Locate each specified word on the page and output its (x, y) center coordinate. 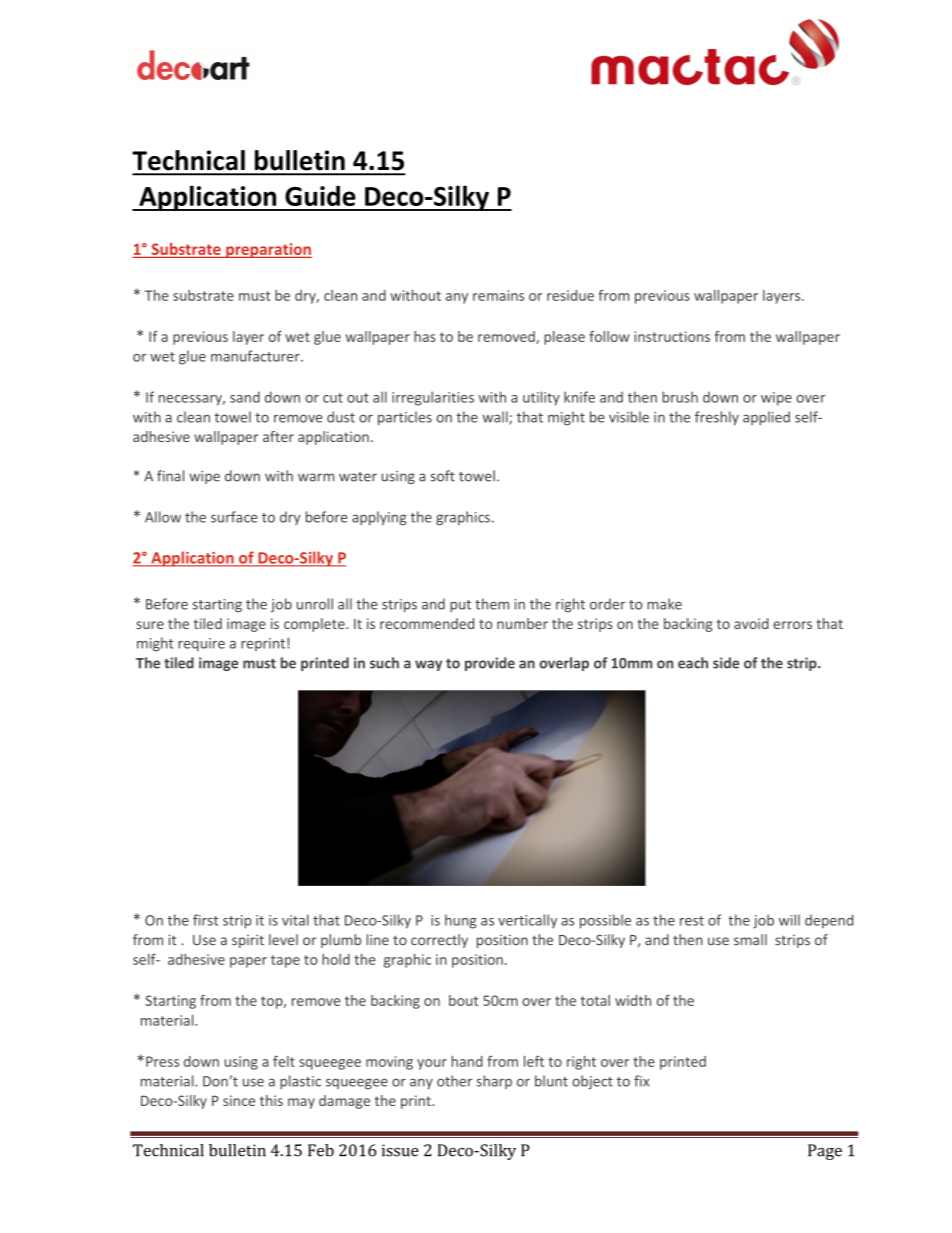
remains (498, 295)
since (239, 1100)
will (789, 920)
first (205, 920)
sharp (494, 1082)
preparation (268, 250)
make (665, 604)
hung (461, 921)
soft (442, 476)
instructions (672, 336)
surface (234, 517)
